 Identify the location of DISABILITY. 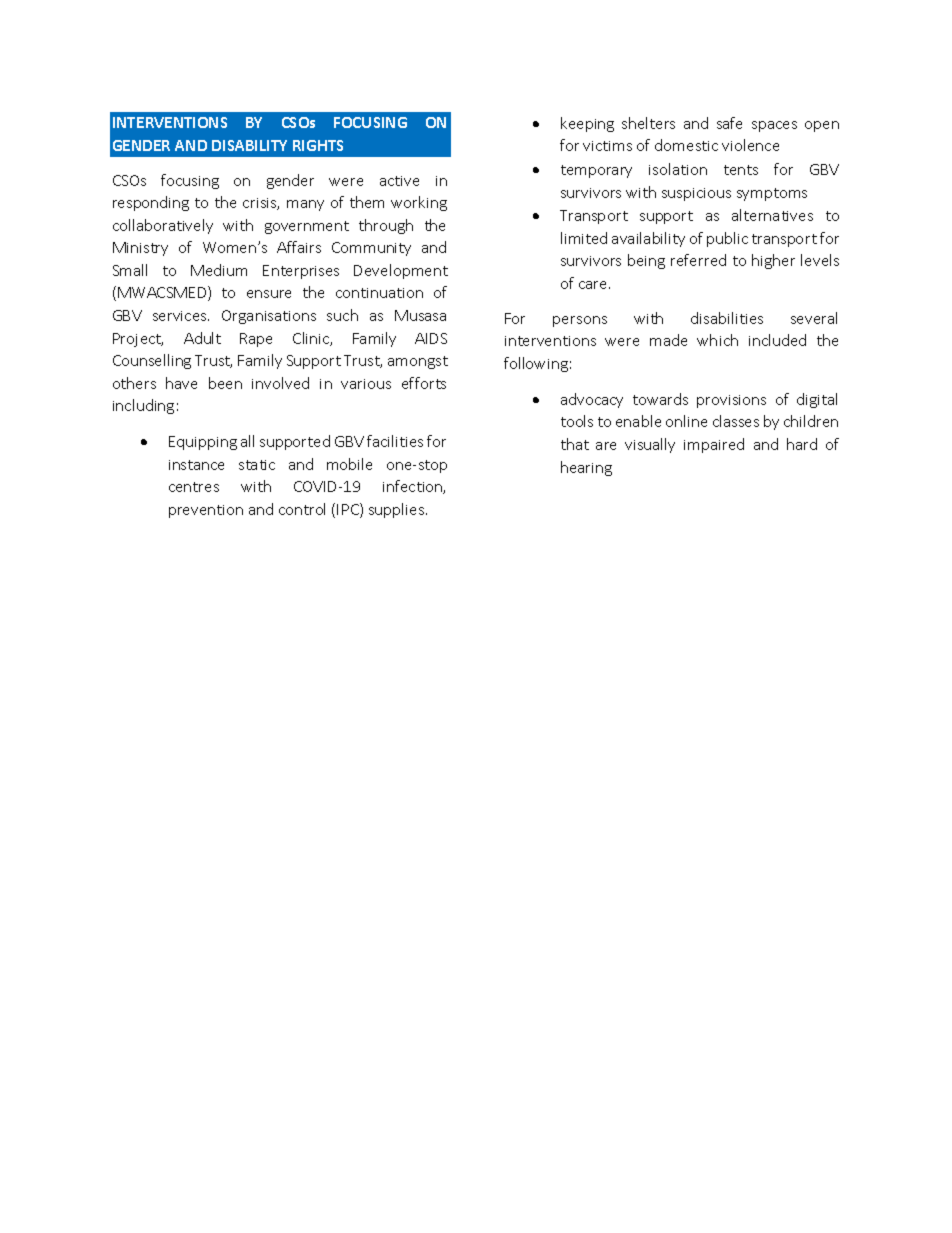
(249, 145).
